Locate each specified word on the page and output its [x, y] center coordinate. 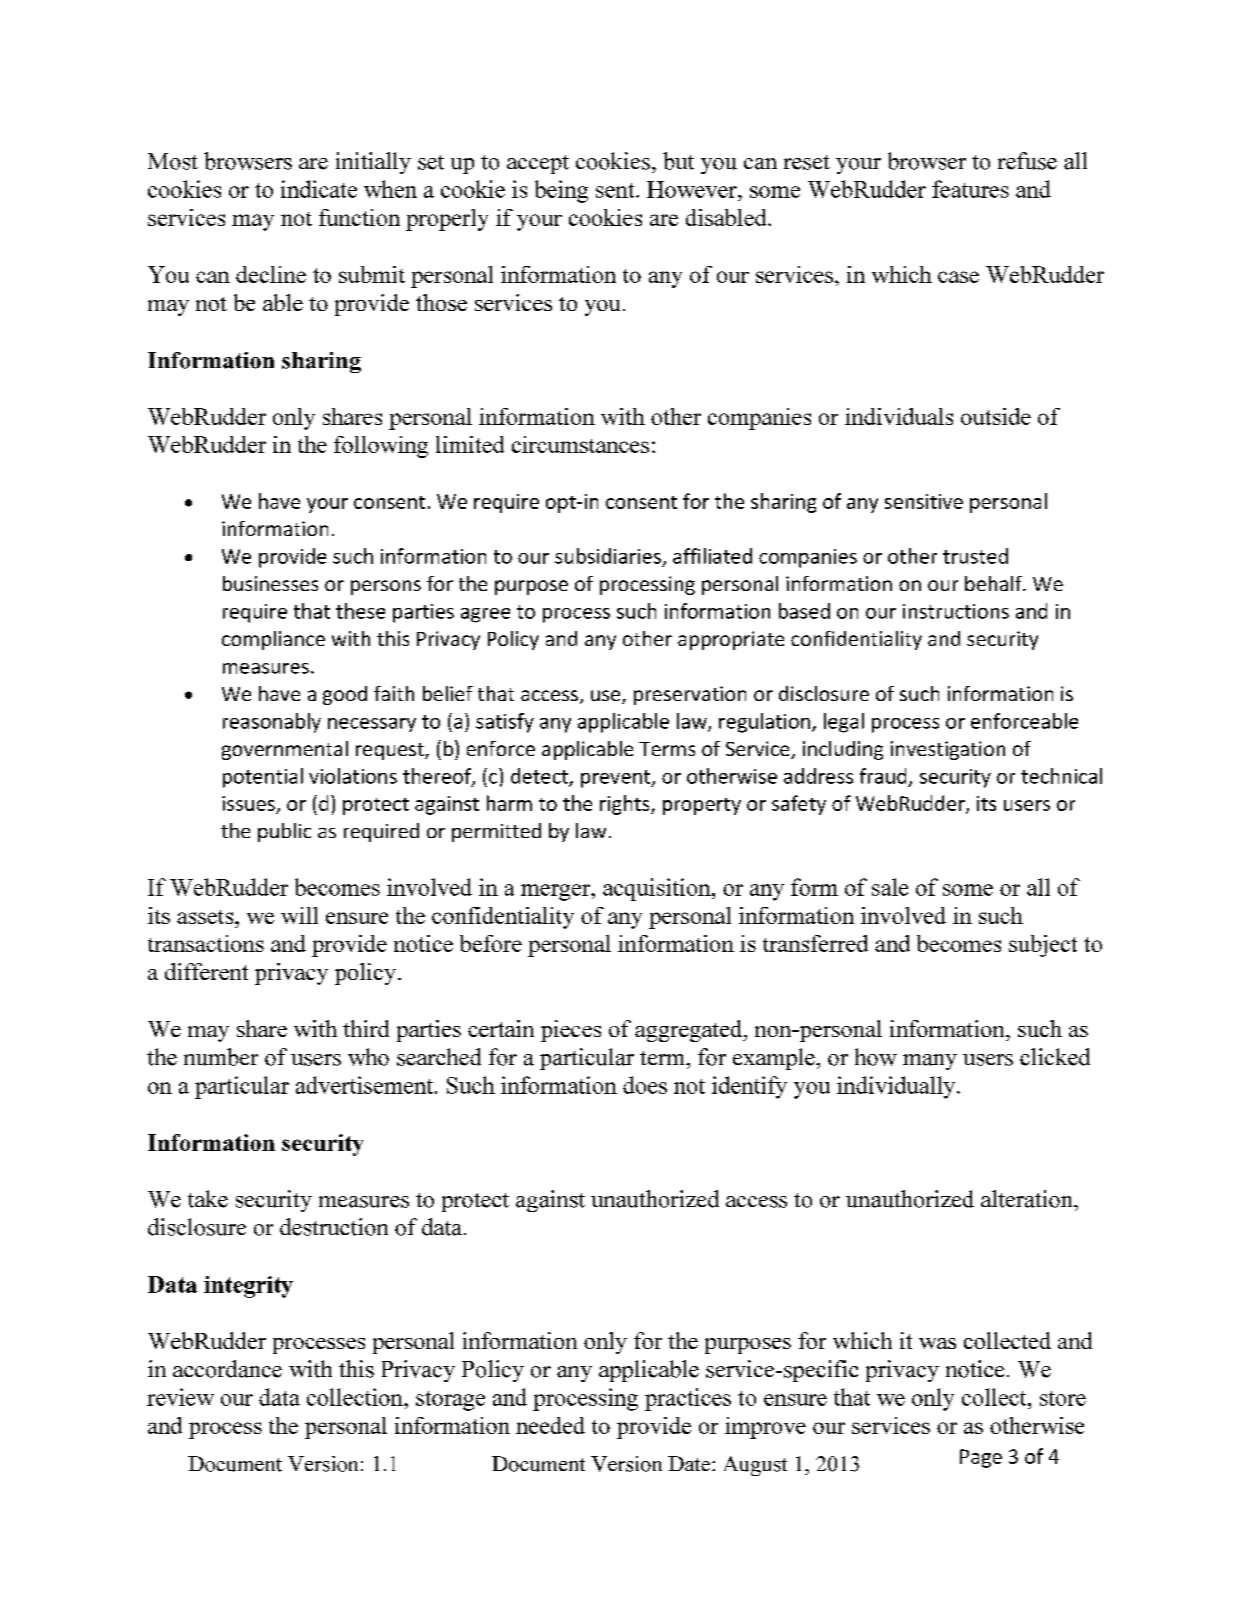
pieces [571, 1031]
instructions [956, 611]
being [561, 191]
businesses [270, 583]
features [970, 189]
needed [550, 1425]
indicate [319, 189]
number [221, 1057]
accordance [227, 1369]
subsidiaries [608, 556]
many [930, 1062]
